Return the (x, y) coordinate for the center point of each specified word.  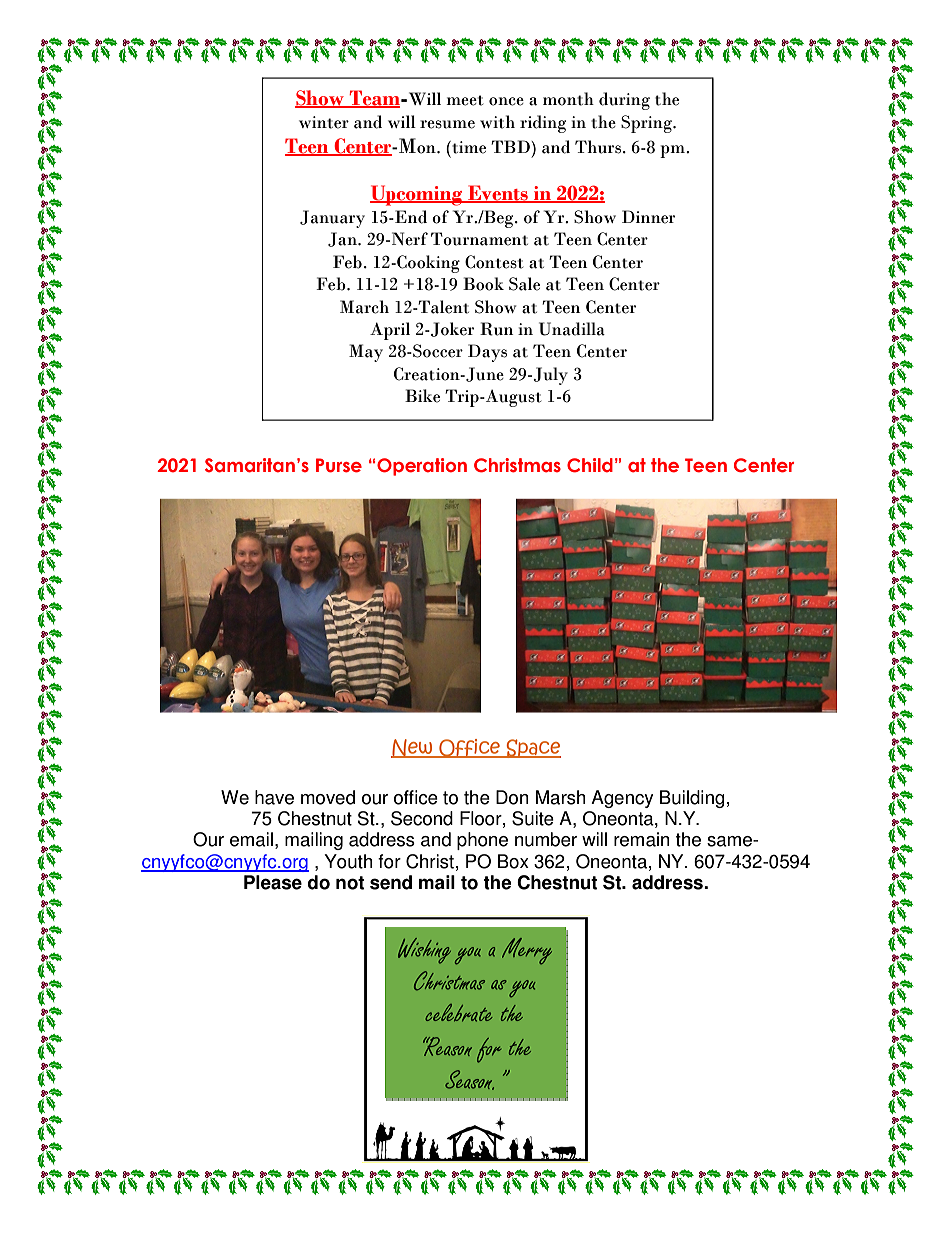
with (497, 122)
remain (642, 839)
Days (487, 353)
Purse (339, 465)
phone (482, 841)
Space (532, 748)
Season (469, 1080)
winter (324, 122)
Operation (422, 467)
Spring (647, 124)
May (366, 353)
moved (328, 797)
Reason (447, 1046)
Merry (527, 951)
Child (590, 465)
